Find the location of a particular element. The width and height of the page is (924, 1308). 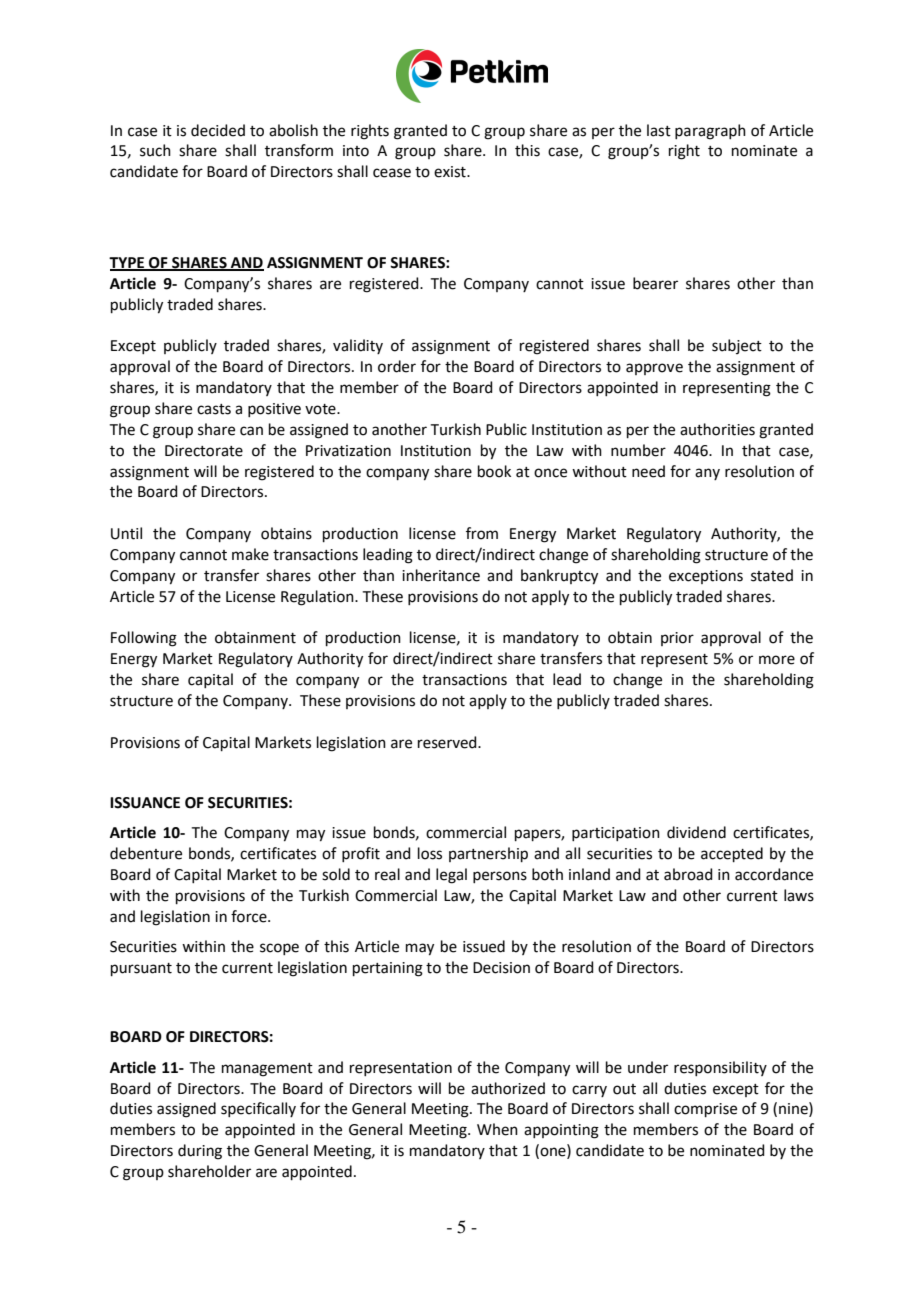

order is located at coordinates (397, 366).
